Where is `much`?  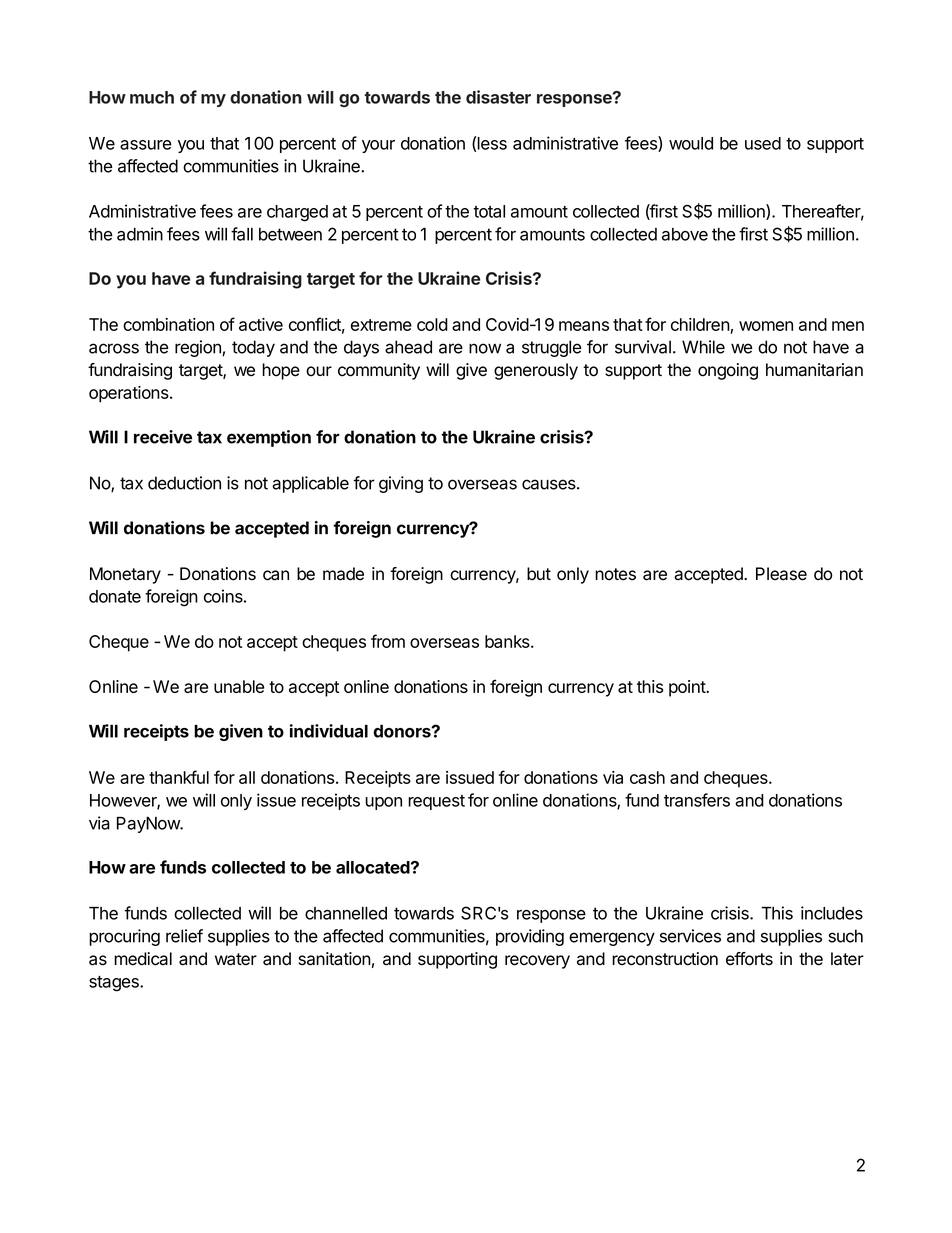 much is located at coordinates (152, 97).
